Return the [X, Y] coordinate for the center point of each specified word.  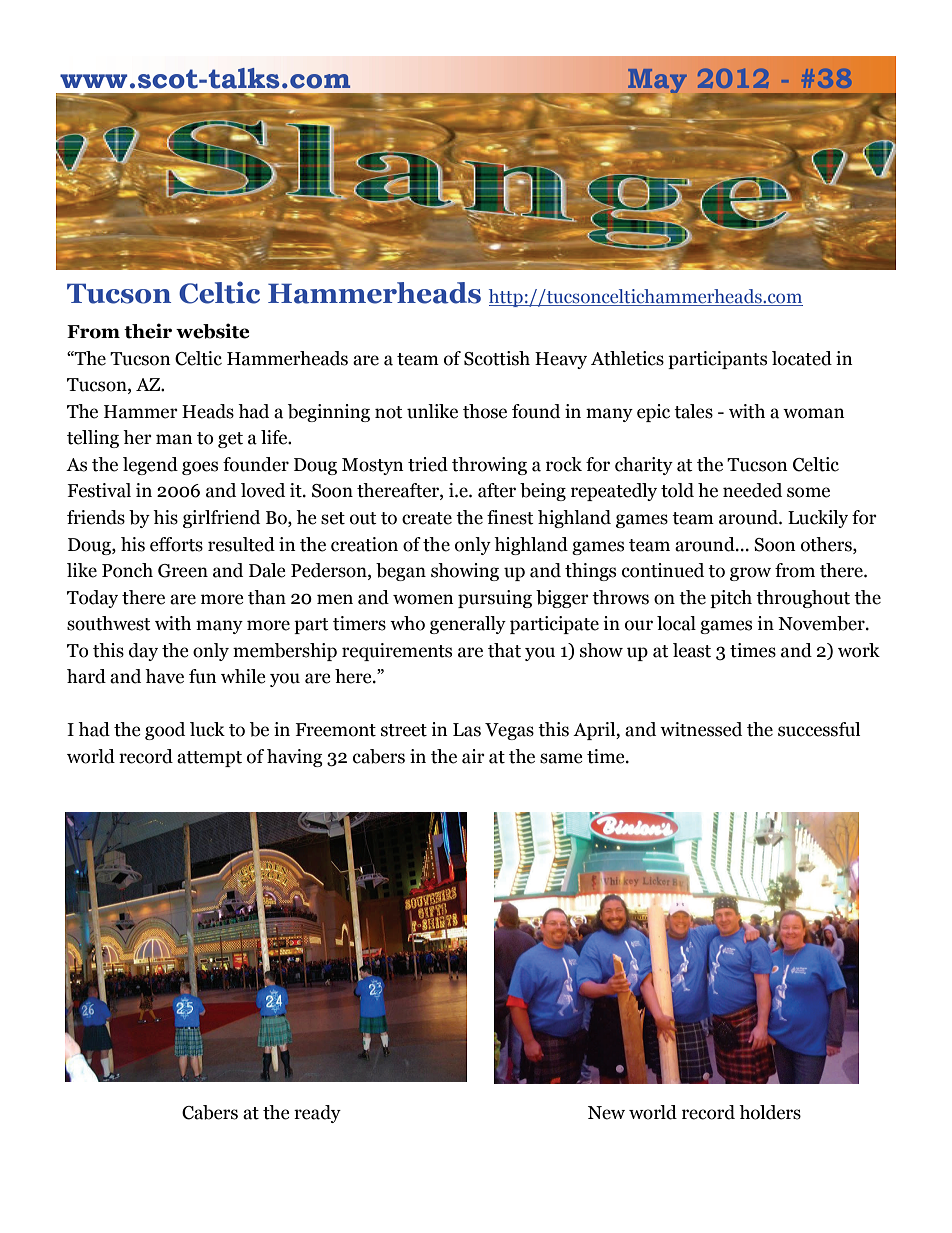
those [485, 411]
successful [819, 729]
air [473, 756]
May [656, 83]
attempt [209, 759]
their [148, 331]
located [802, 358]
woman [814, 413]
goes [200, 468]
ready [317, 1114]
